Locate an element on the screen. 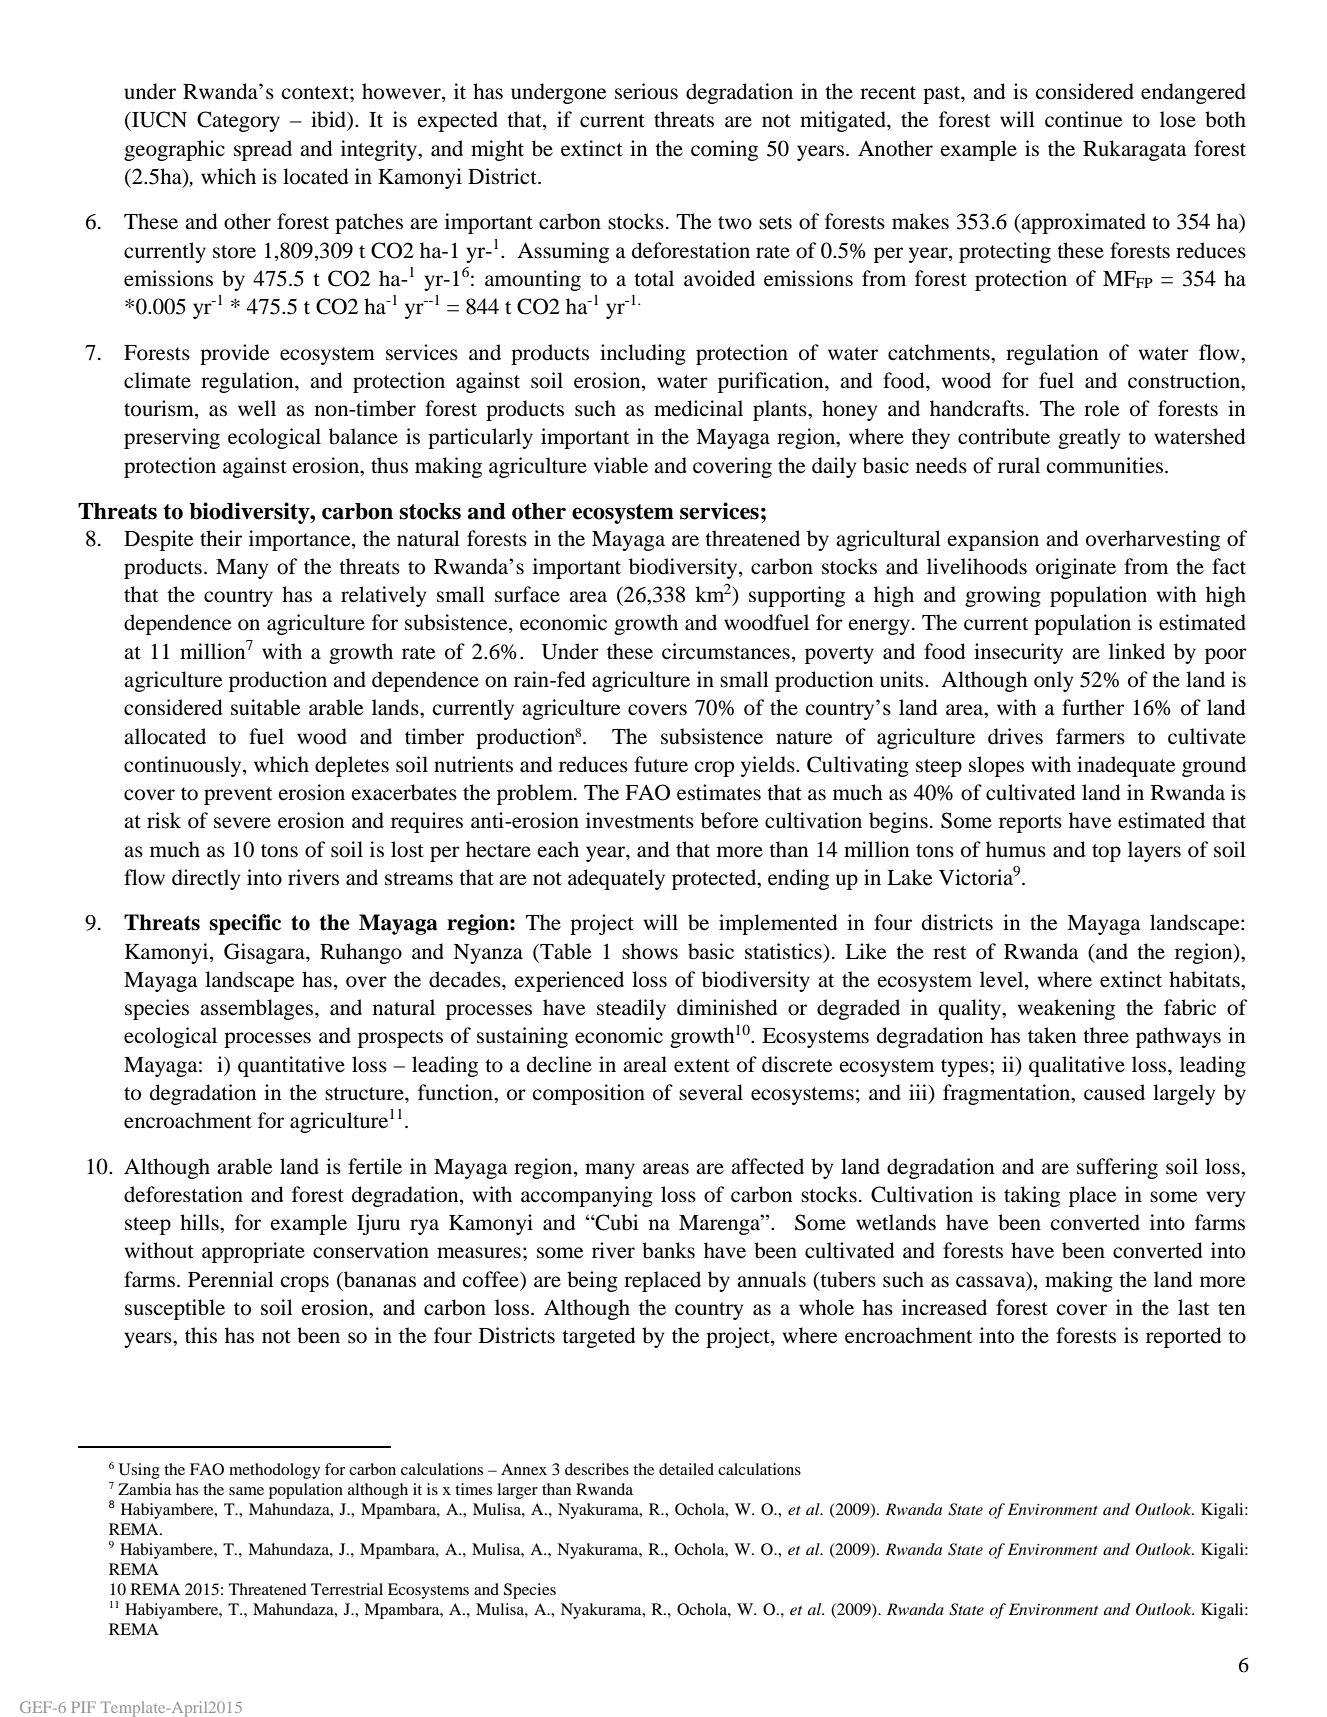 The width and height of the screenshot is (1327, 1717). continue is located at coordinates (1083, 119).
